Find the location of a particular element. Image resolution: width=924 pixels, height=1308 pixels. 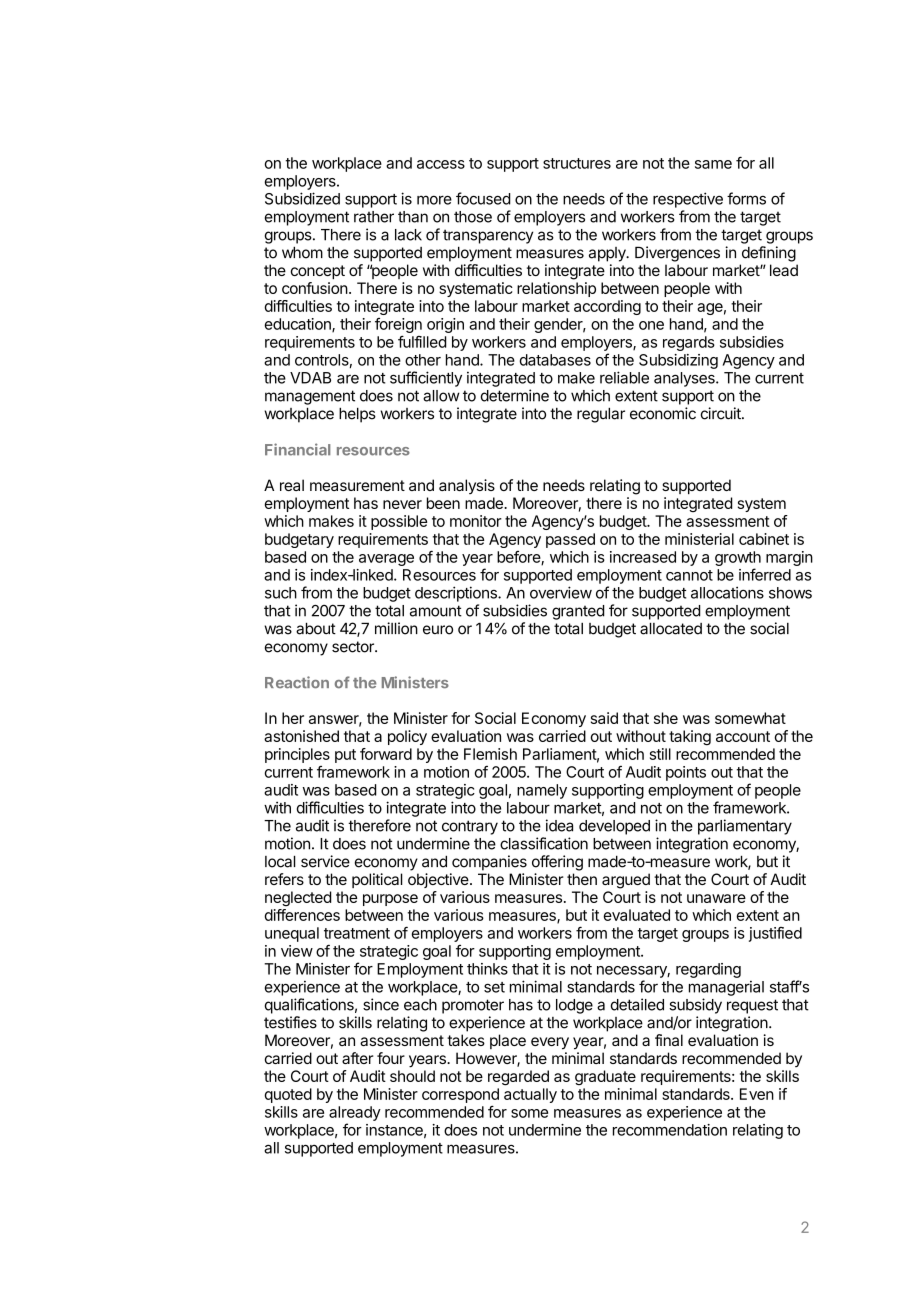

actually is located at coordinates (530, 1095).
